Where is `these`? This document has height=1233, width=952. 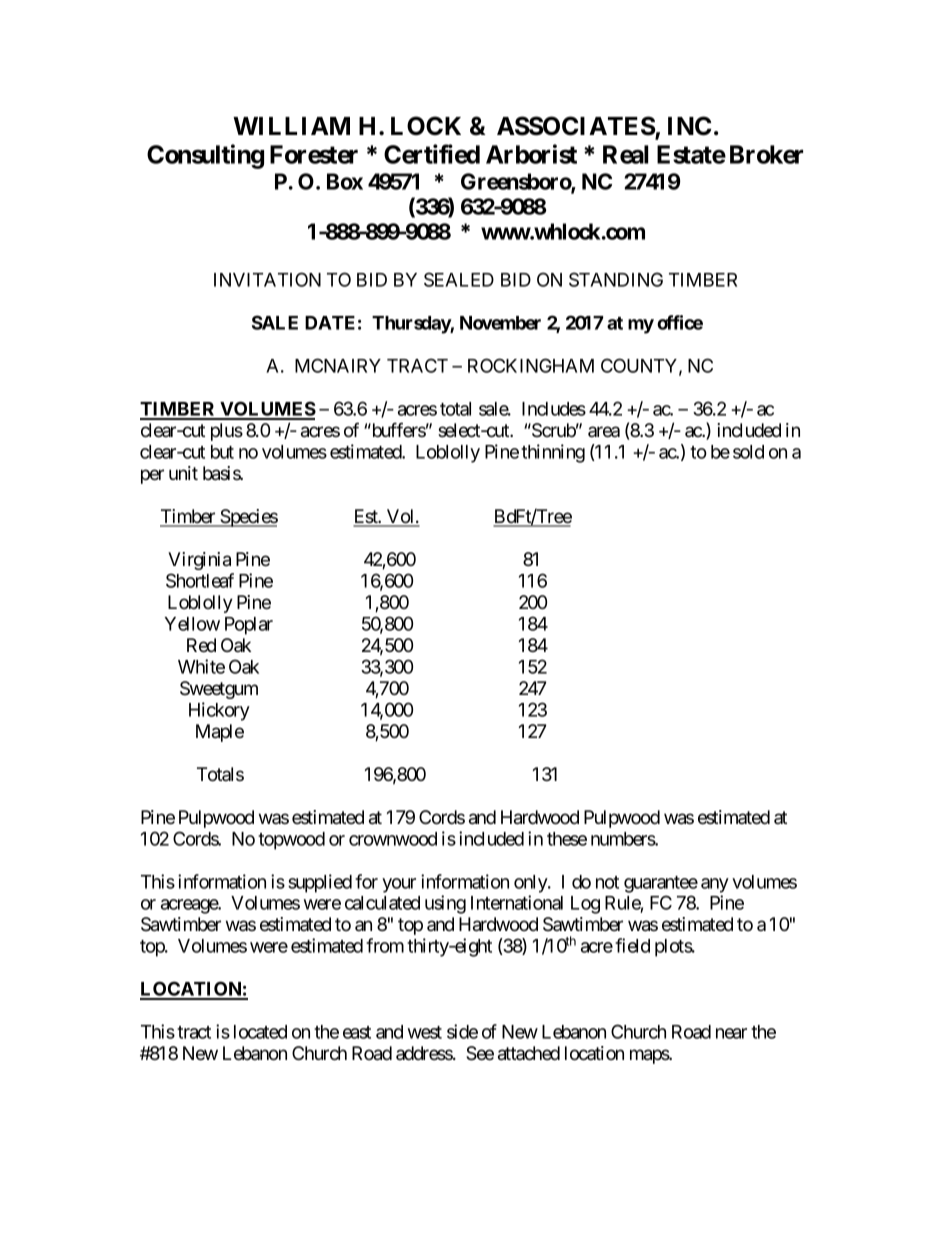
these is located at coordinates (567, 839).
